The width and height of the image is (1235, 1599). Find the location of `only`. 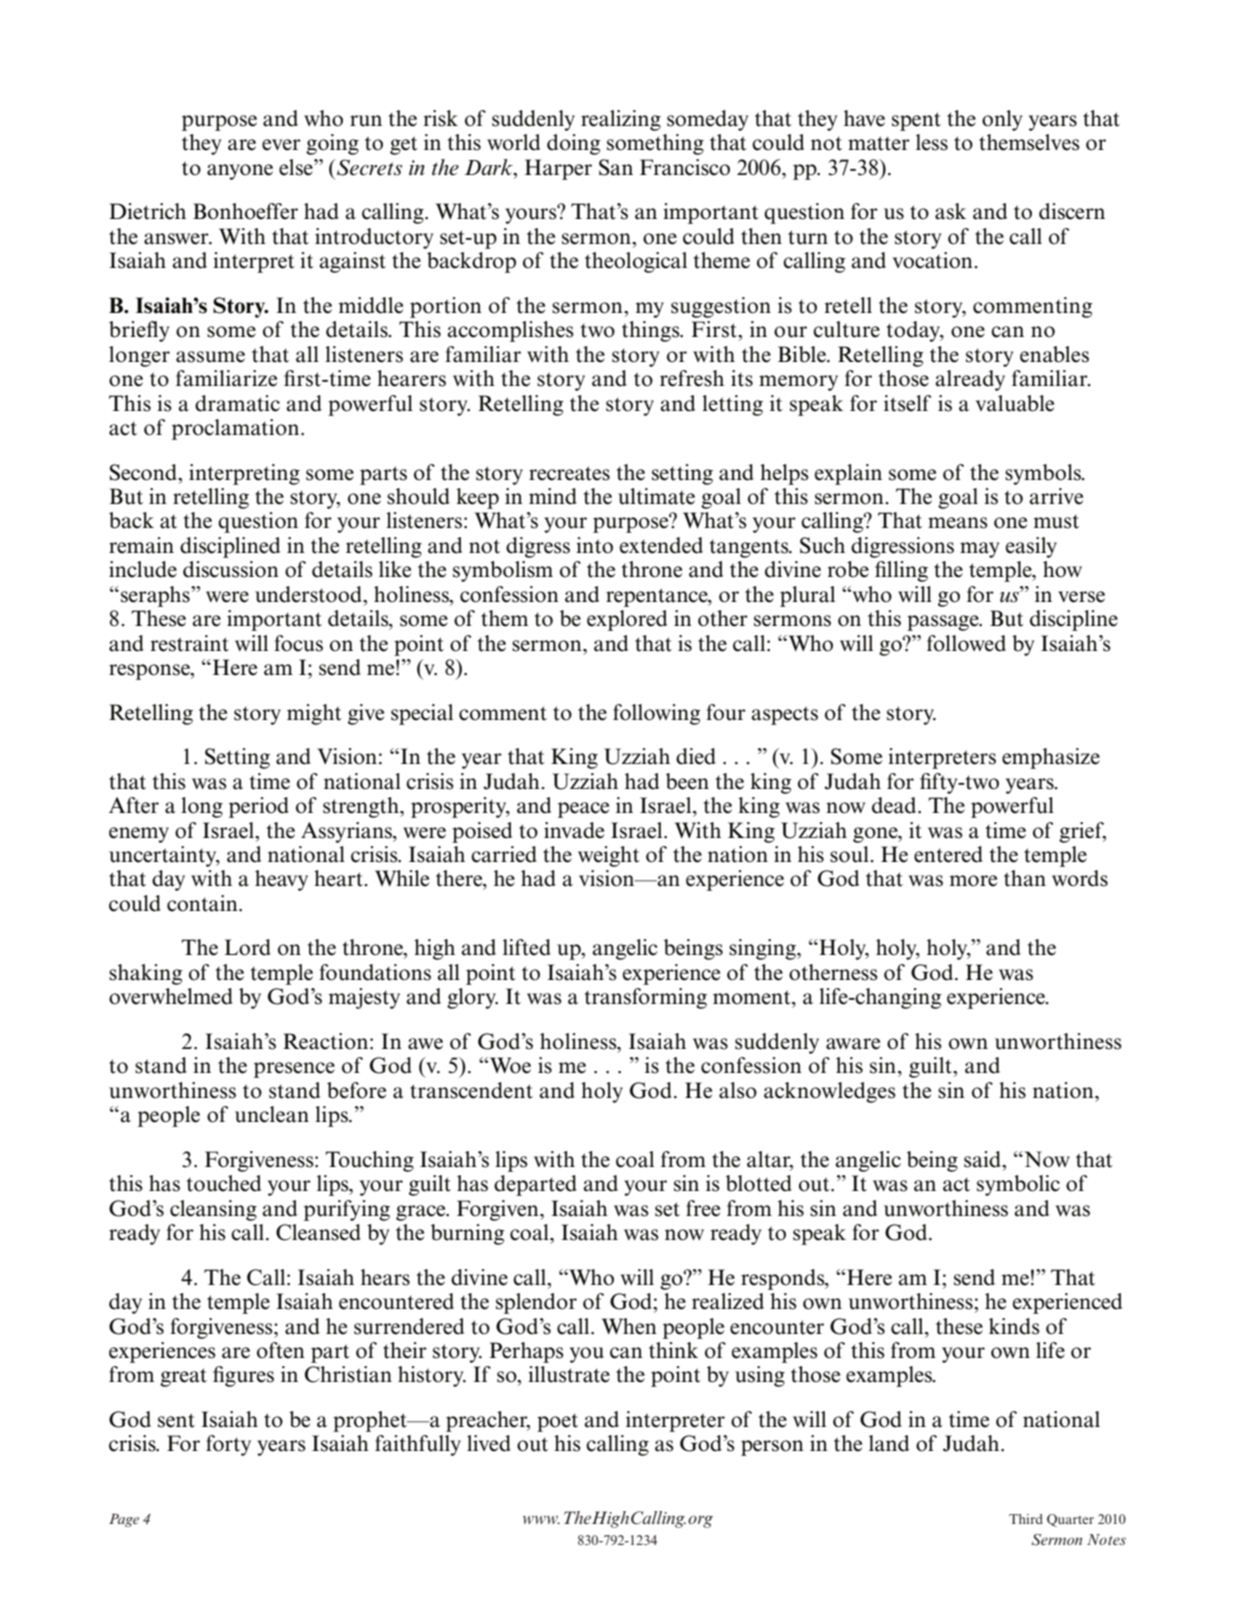

only is located at coordinates (1002, 120).
